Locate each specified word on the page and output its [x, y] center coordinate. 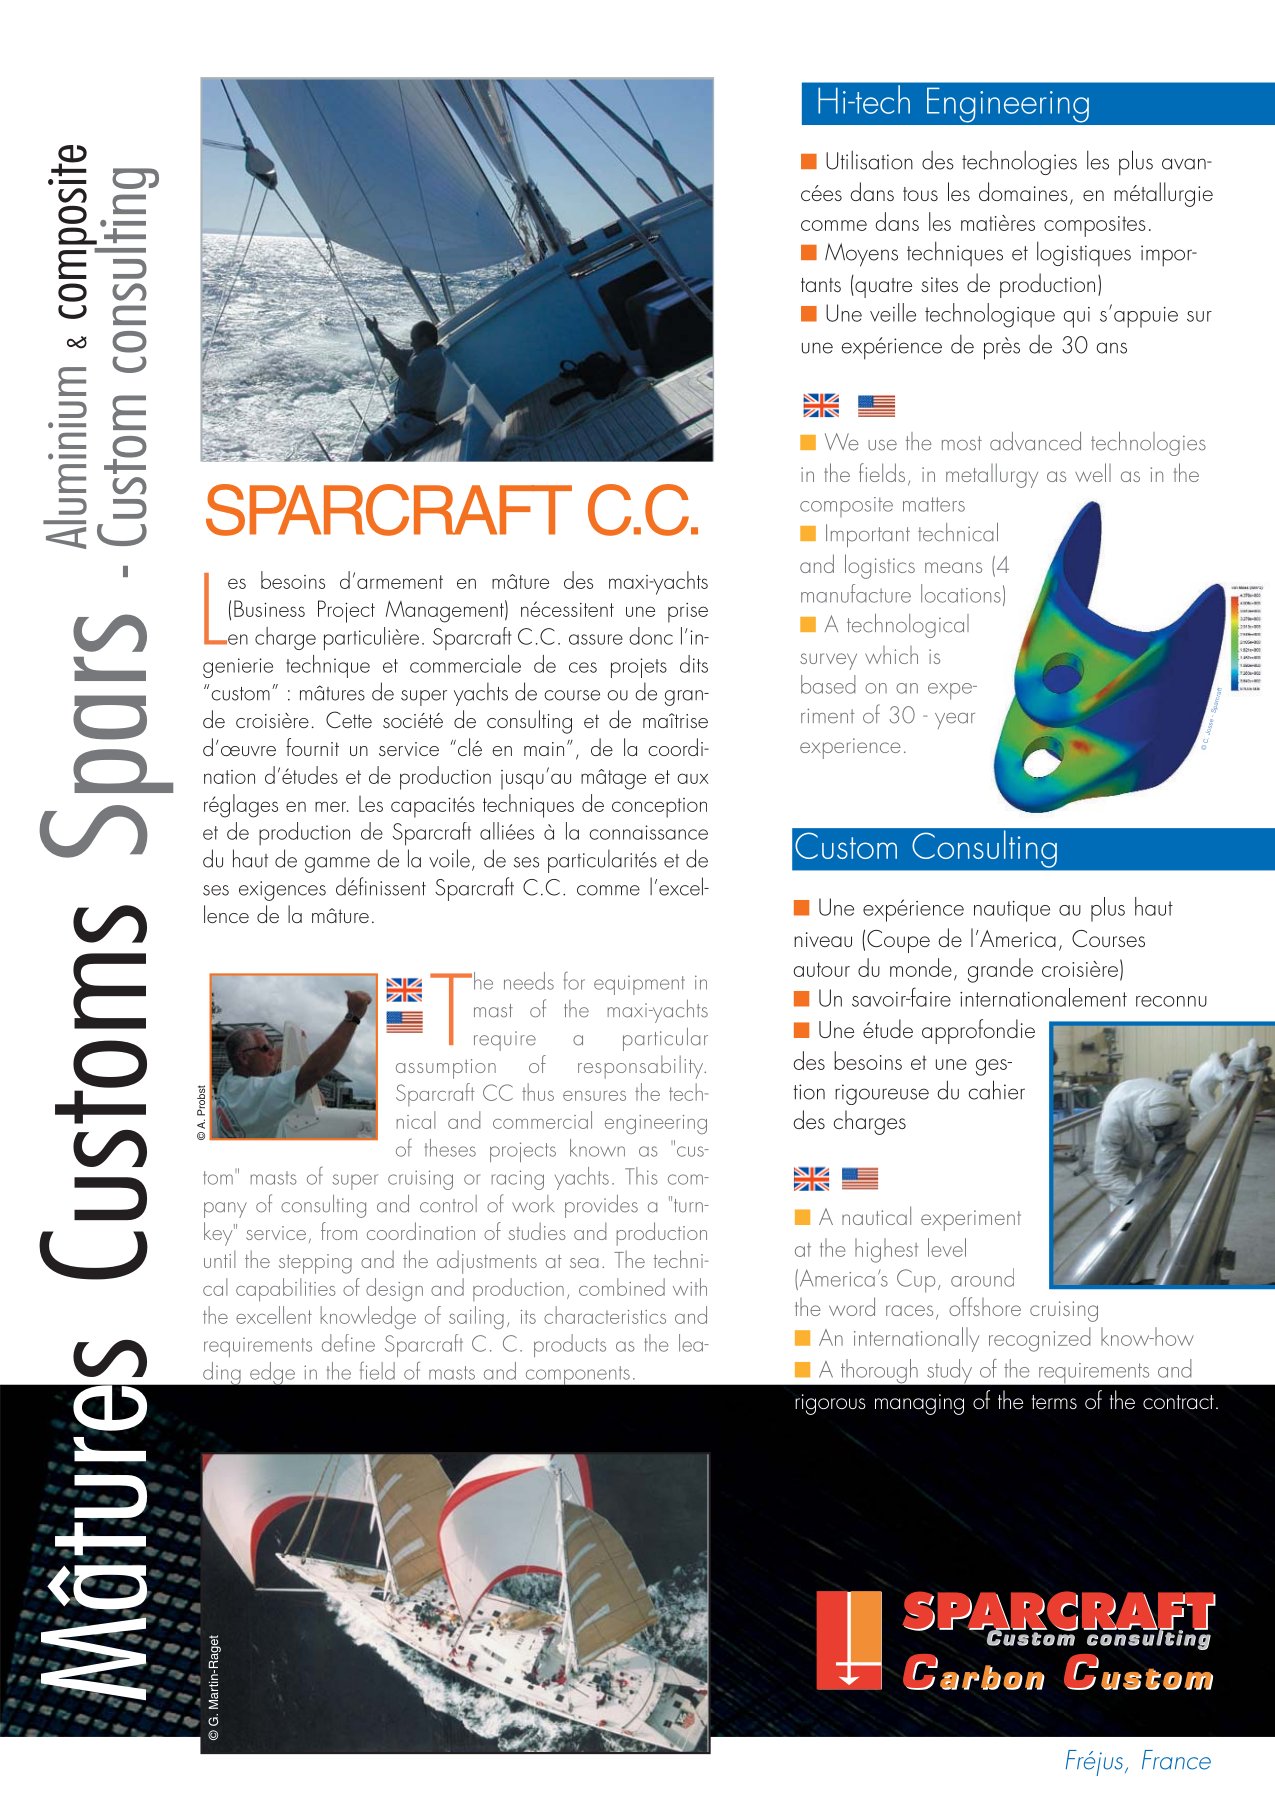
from [339, 1231]
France [1176, 1760]
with [690, 1287]
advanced [1035, 441]
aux [693, 778]
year [955, 721]
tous [920, 194]
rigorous [830, 1404]
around [982, 1277]
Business [269, 608]
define [348, 1343]
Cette [349, 719]
